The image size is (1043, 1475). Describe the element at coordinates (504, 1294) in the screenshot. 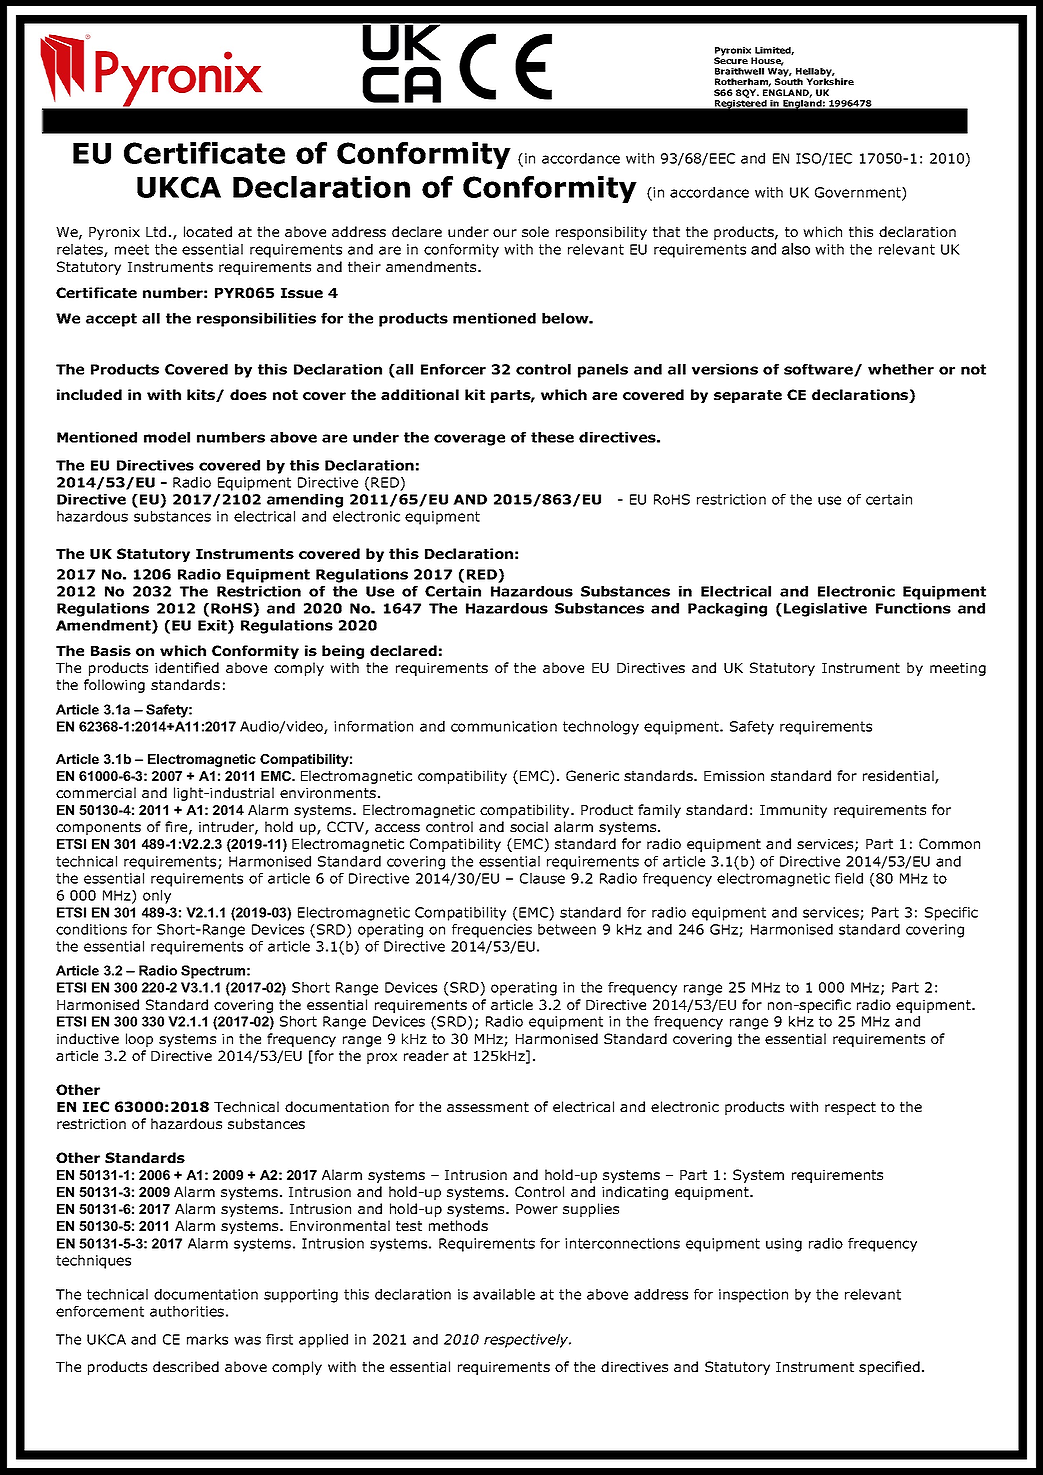

I see `available` at that location.
